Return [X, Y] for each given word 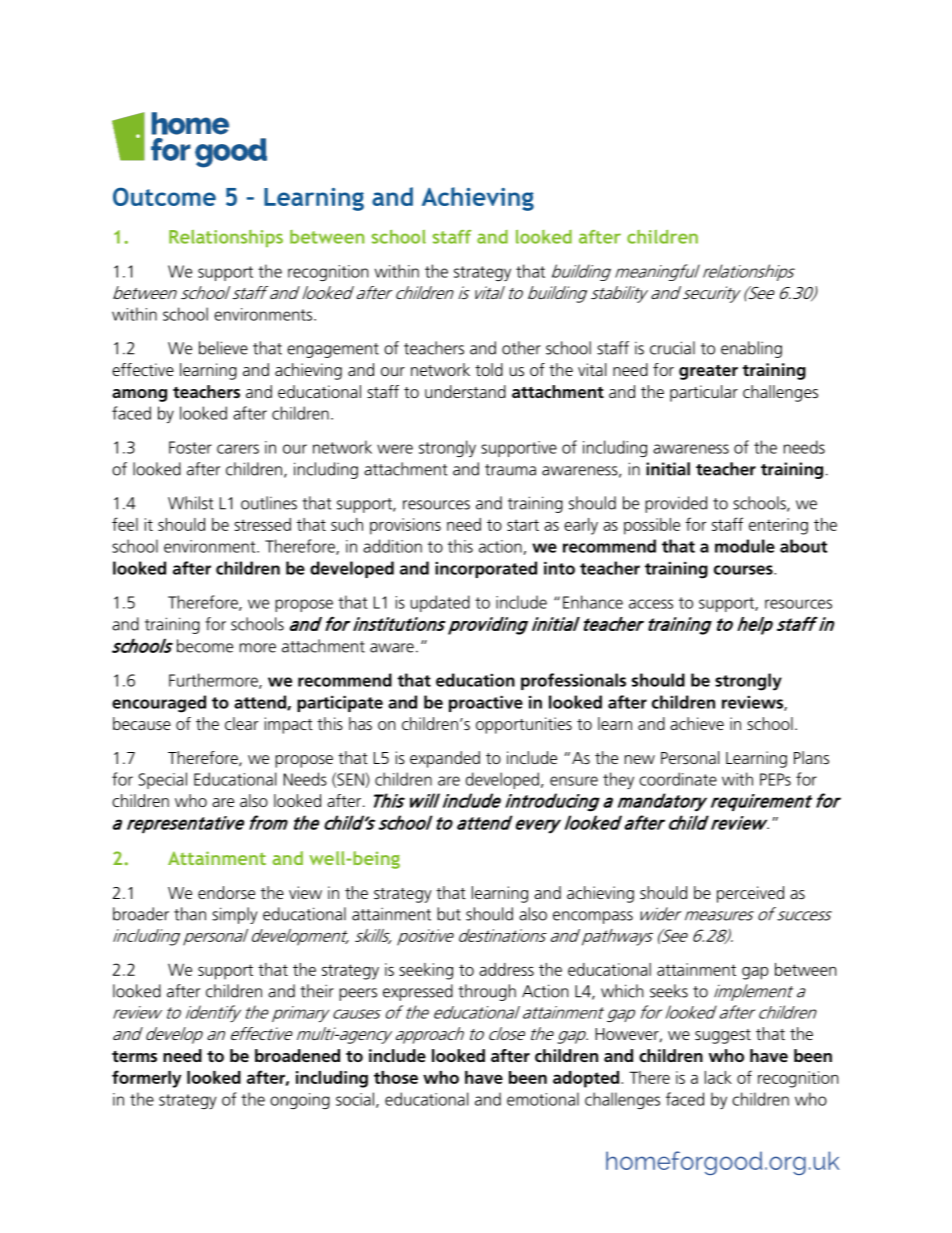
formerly [146, 1079]
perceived [750, 894]
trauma [510, 470]
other [521, 348]
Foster [190, 447]
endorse [226, 892]
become [205, 646]
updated [440, 603]
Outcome [164, 196]
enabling [751, 349]
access [651, 604]
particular [704, 393]
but [449, 914]
